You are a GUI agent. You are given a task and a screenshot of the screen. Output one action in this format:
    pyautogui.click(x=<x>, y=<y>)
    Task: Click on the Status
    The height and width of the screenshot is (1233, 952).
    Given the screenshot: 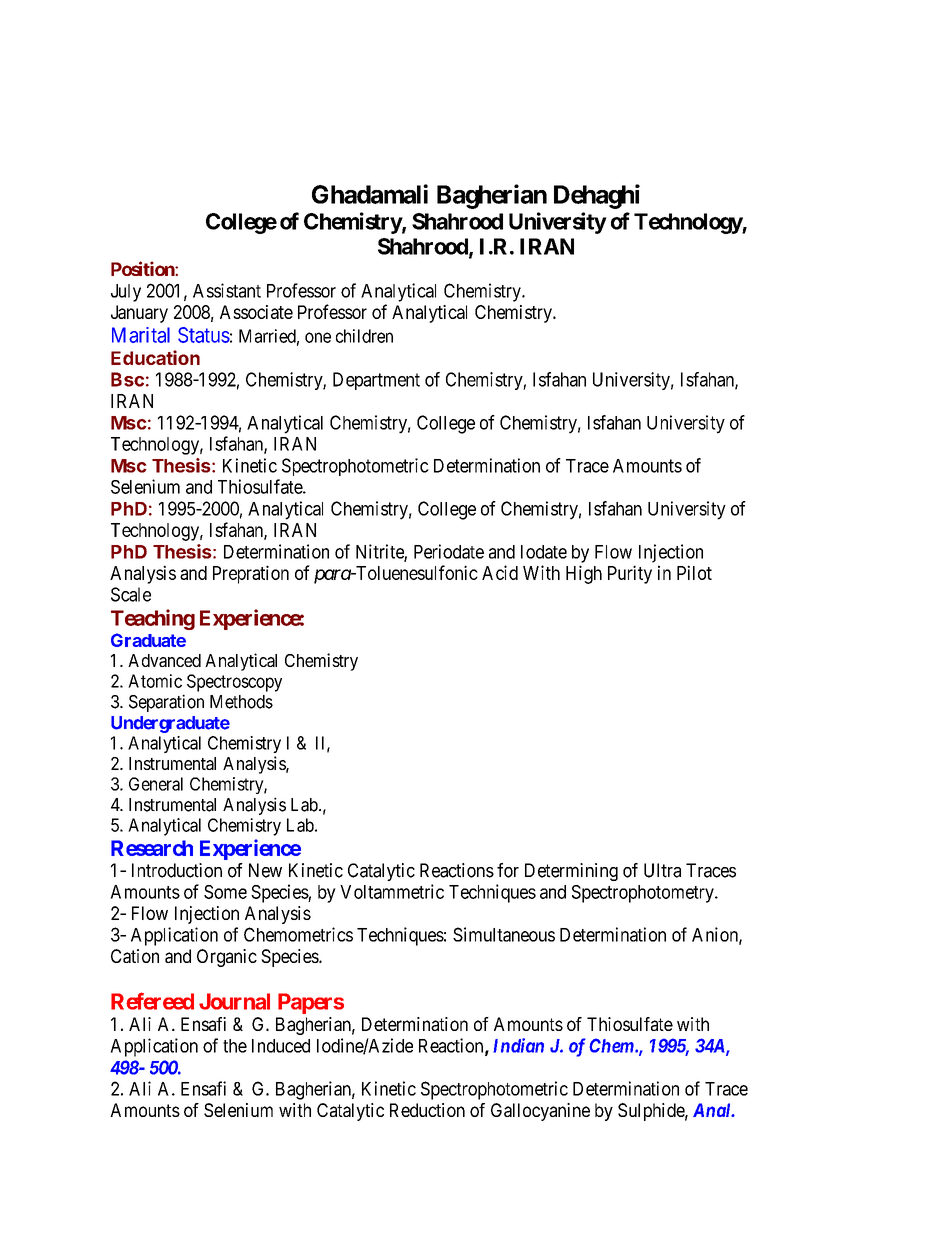 What is the action you would take?
    pyautogui.click(x=204, y=335)
